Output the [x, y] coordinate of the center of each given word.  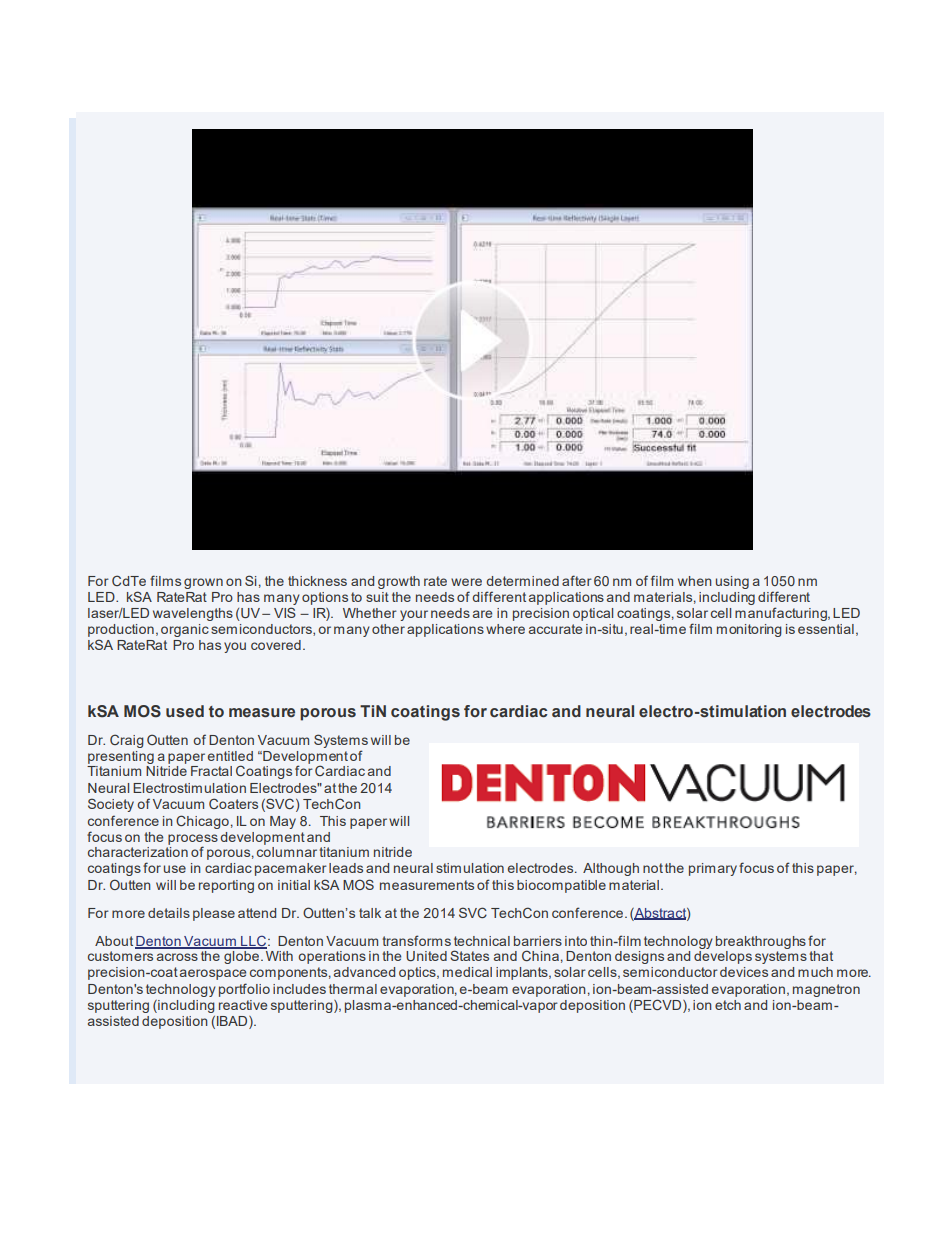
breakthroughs [761, 942]
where [505, 629]
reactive [243, 1005]
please [214, 914]
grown [203, 583]
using [732, 582]
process [193, 840]
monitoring [749, 630]
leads [346, 868]
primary [713, 869]
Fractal [211, 771]
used [185, 711]
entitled [230, 756]
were [466, 582]
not [653, 868]
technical [482, 941]
